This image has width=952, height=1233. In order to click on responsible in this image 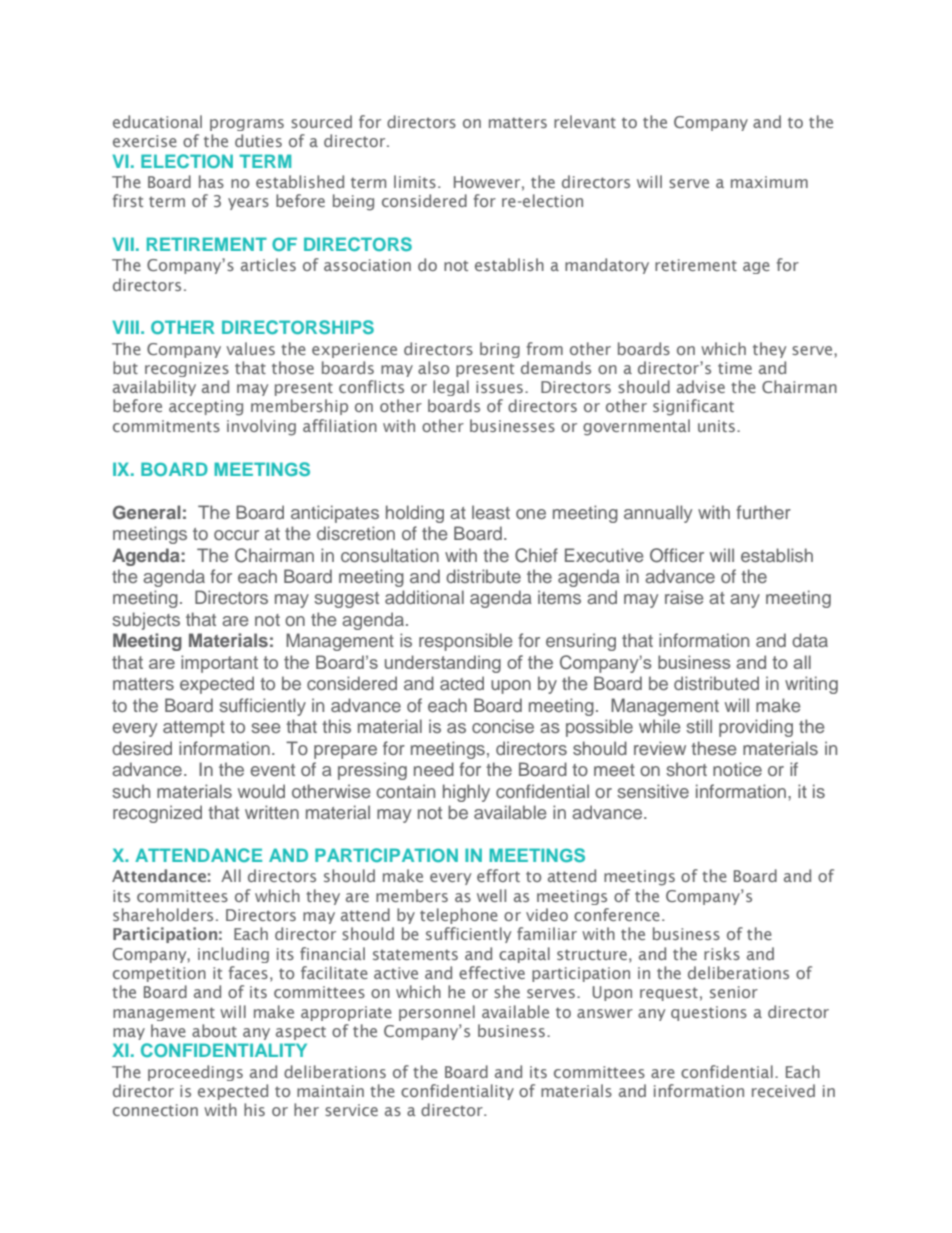, I will do `click(466, 642)`.
